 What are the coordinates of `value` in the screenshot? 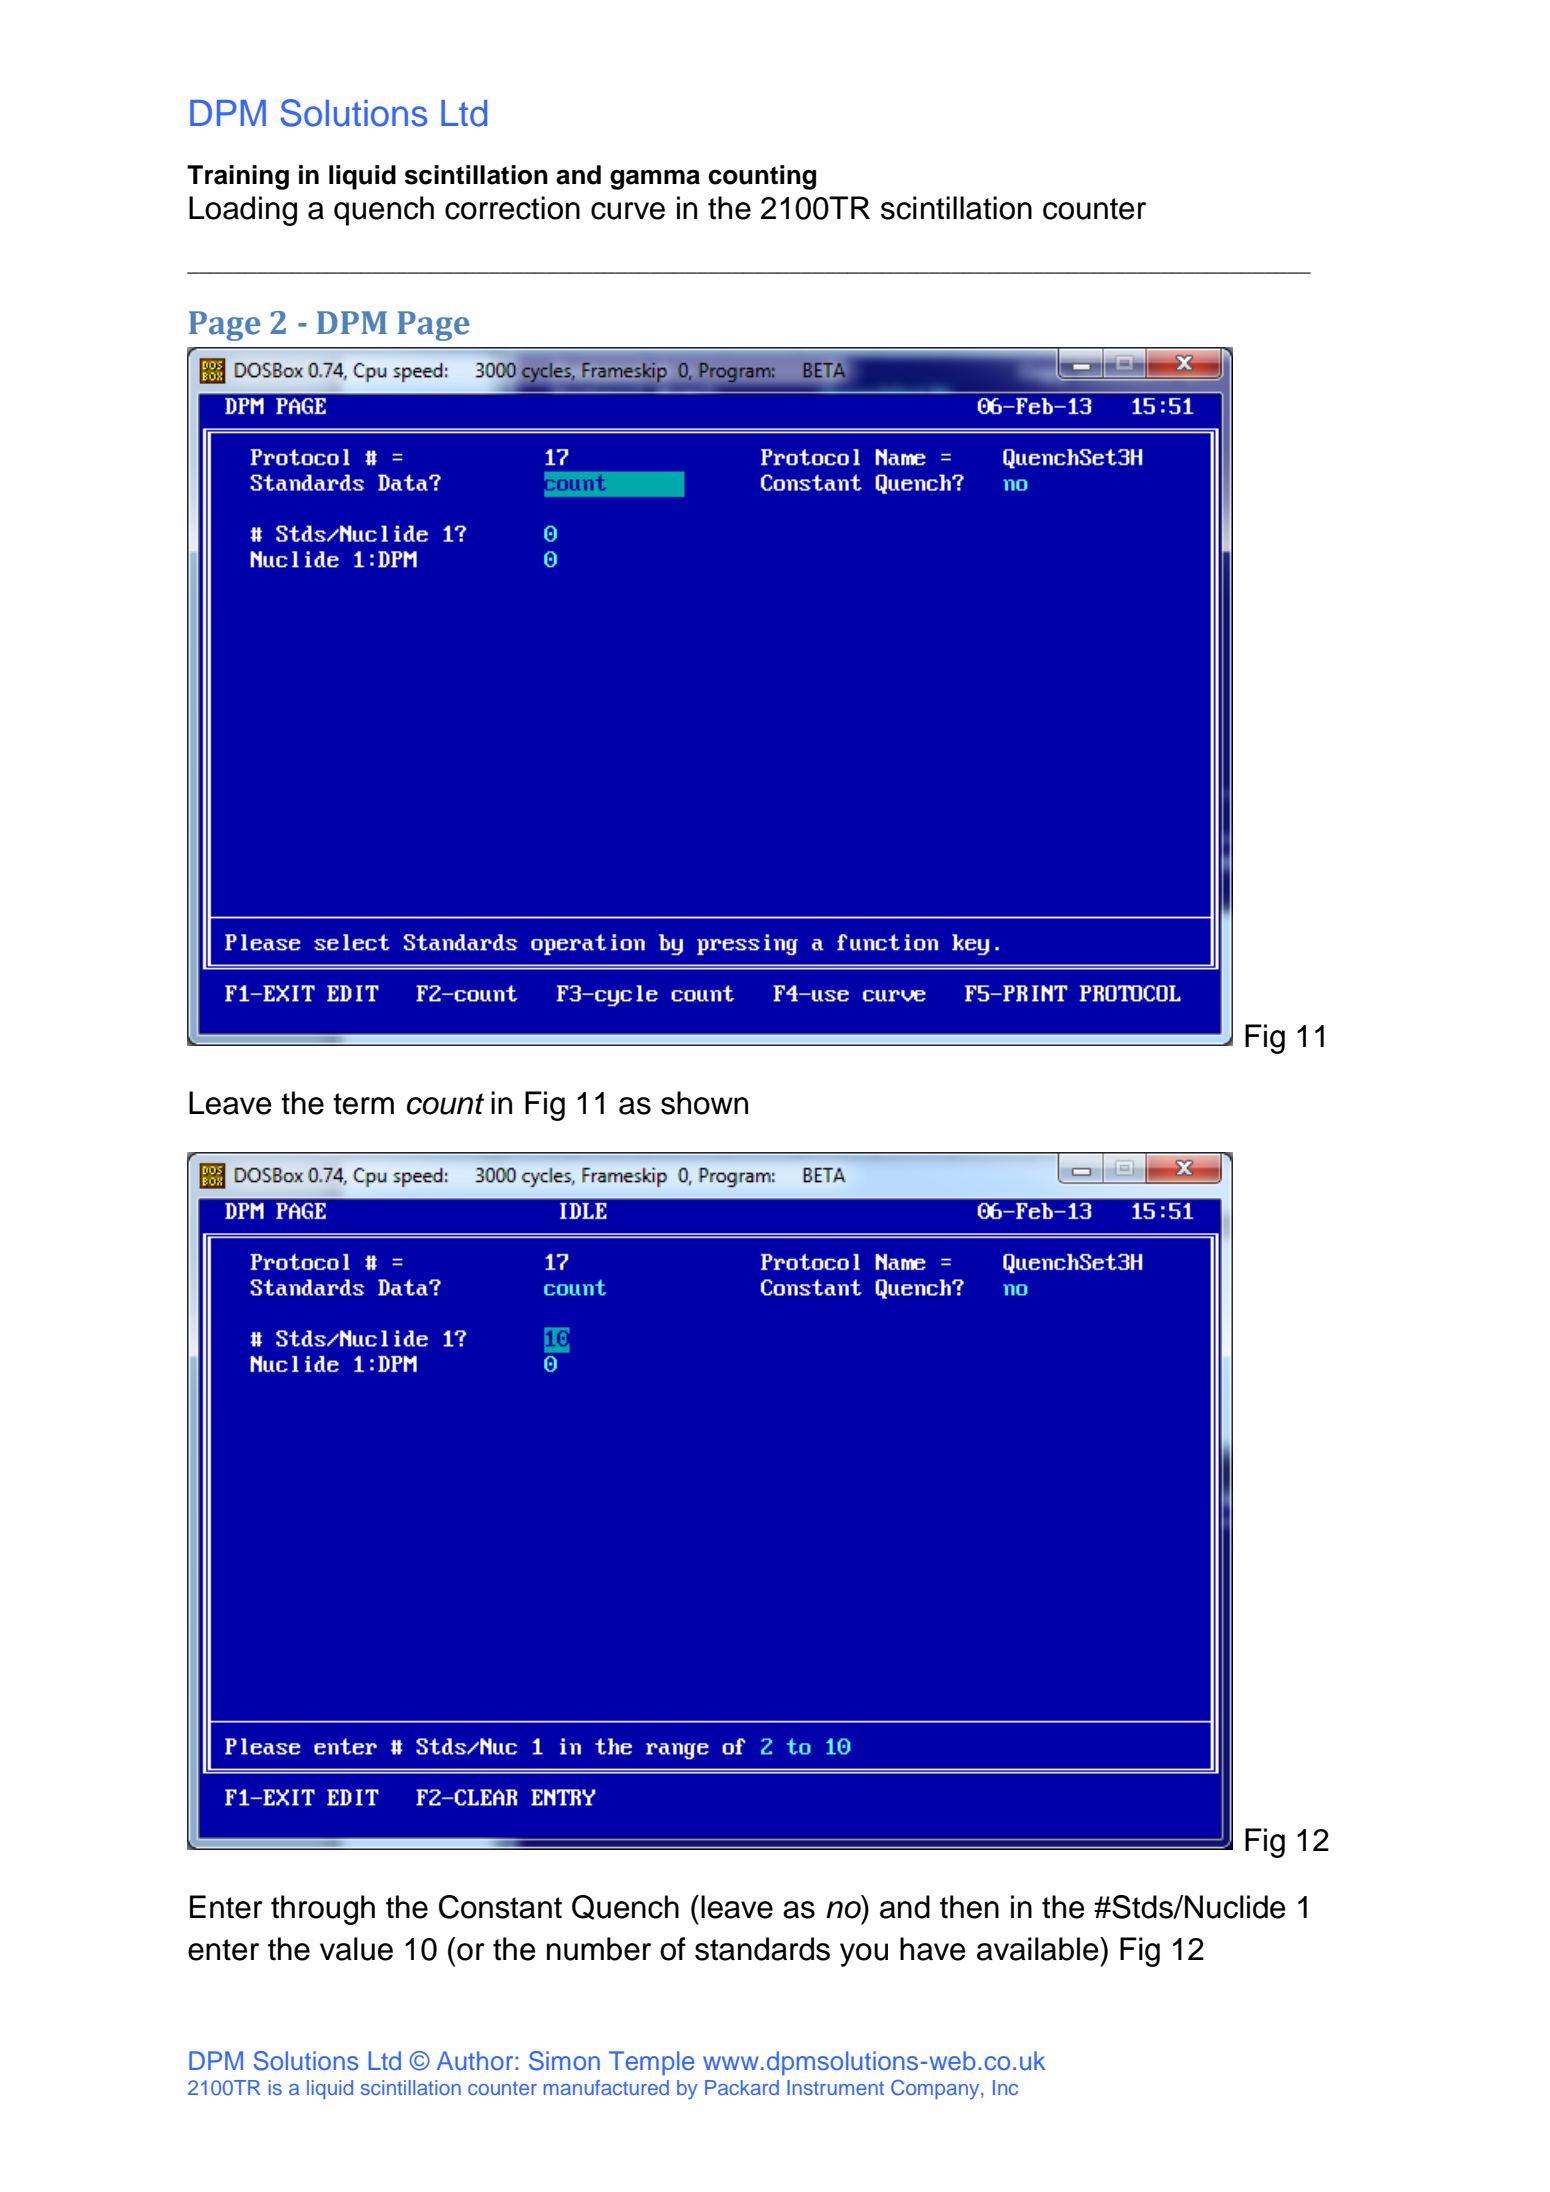 It's located at (356, 1949).
